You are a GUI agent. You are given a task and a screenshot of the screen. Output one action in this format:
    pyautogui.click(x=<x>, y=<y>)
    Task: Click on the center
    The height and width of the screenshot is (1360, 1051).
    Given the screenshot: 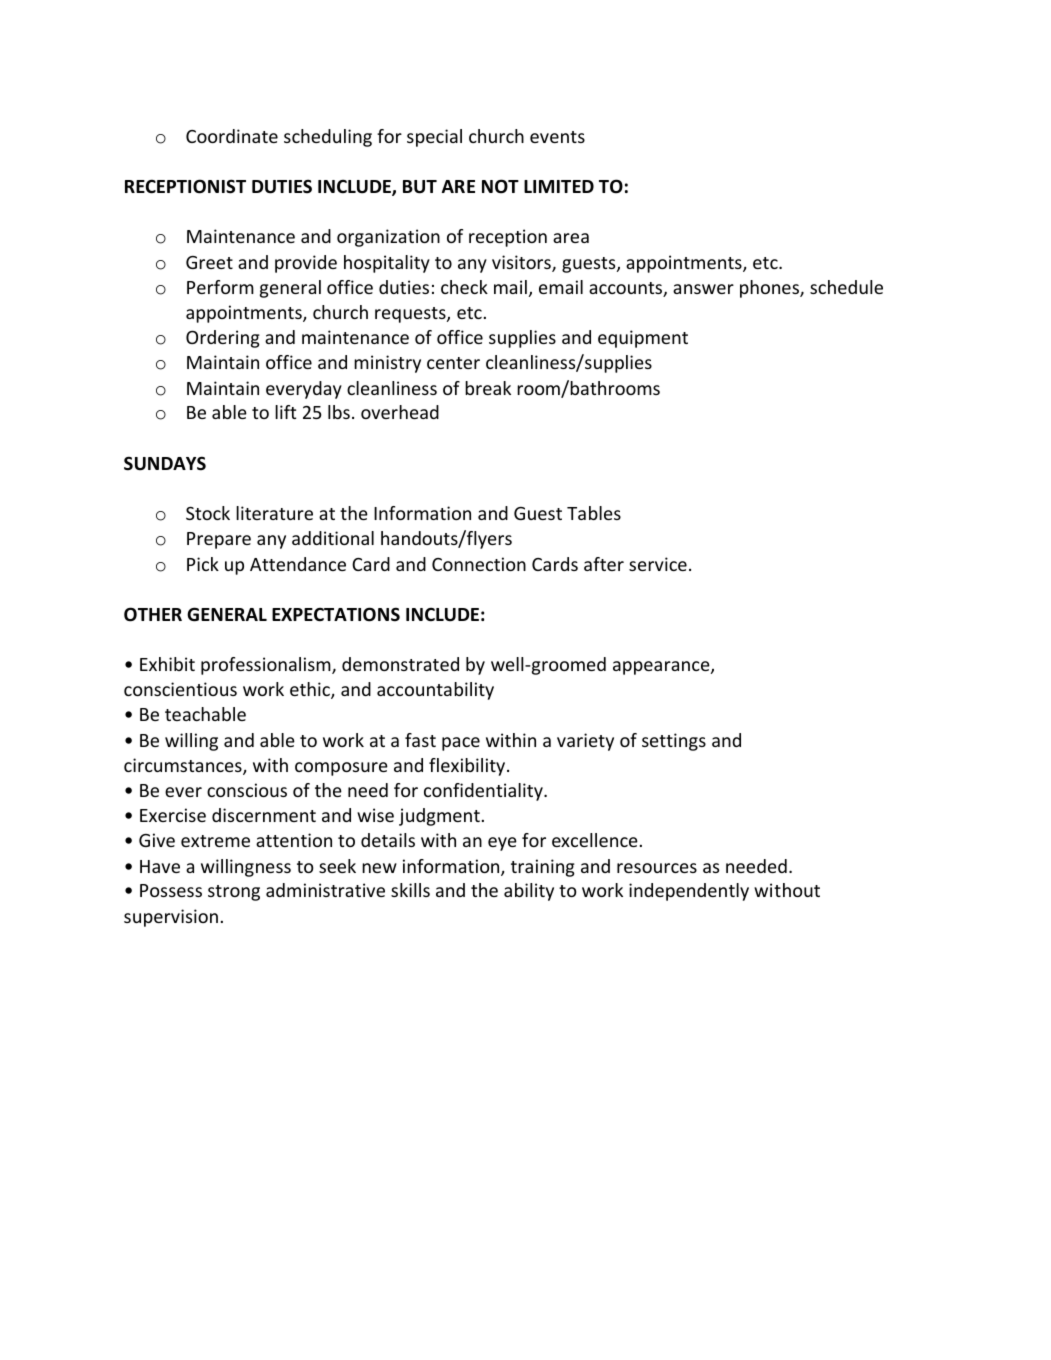 What is the action you would take?
    pyautogui.click(x=453, y=363)
